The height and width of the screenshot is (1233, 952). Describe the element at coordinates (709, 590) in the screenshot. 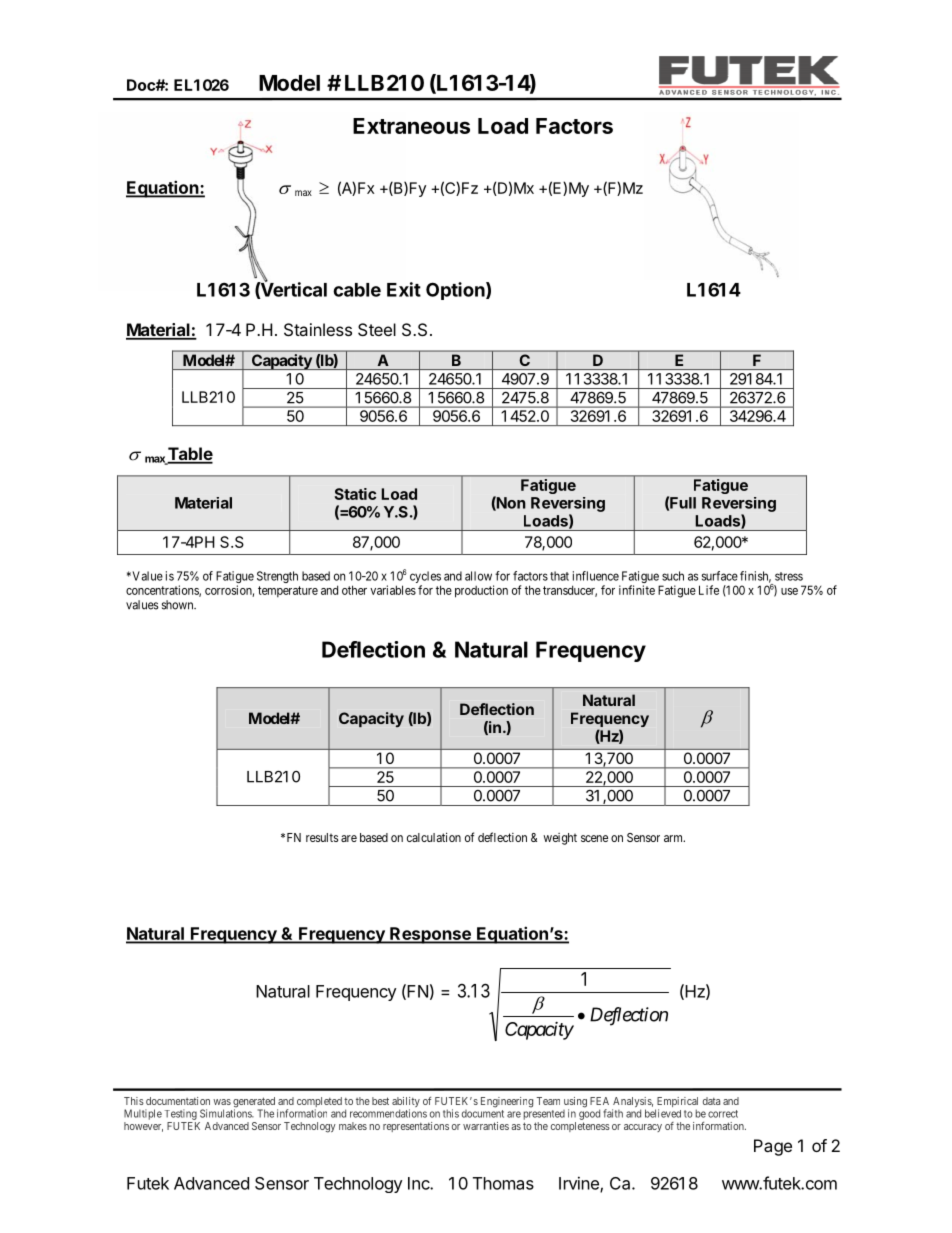

I see `Life` at that location.
